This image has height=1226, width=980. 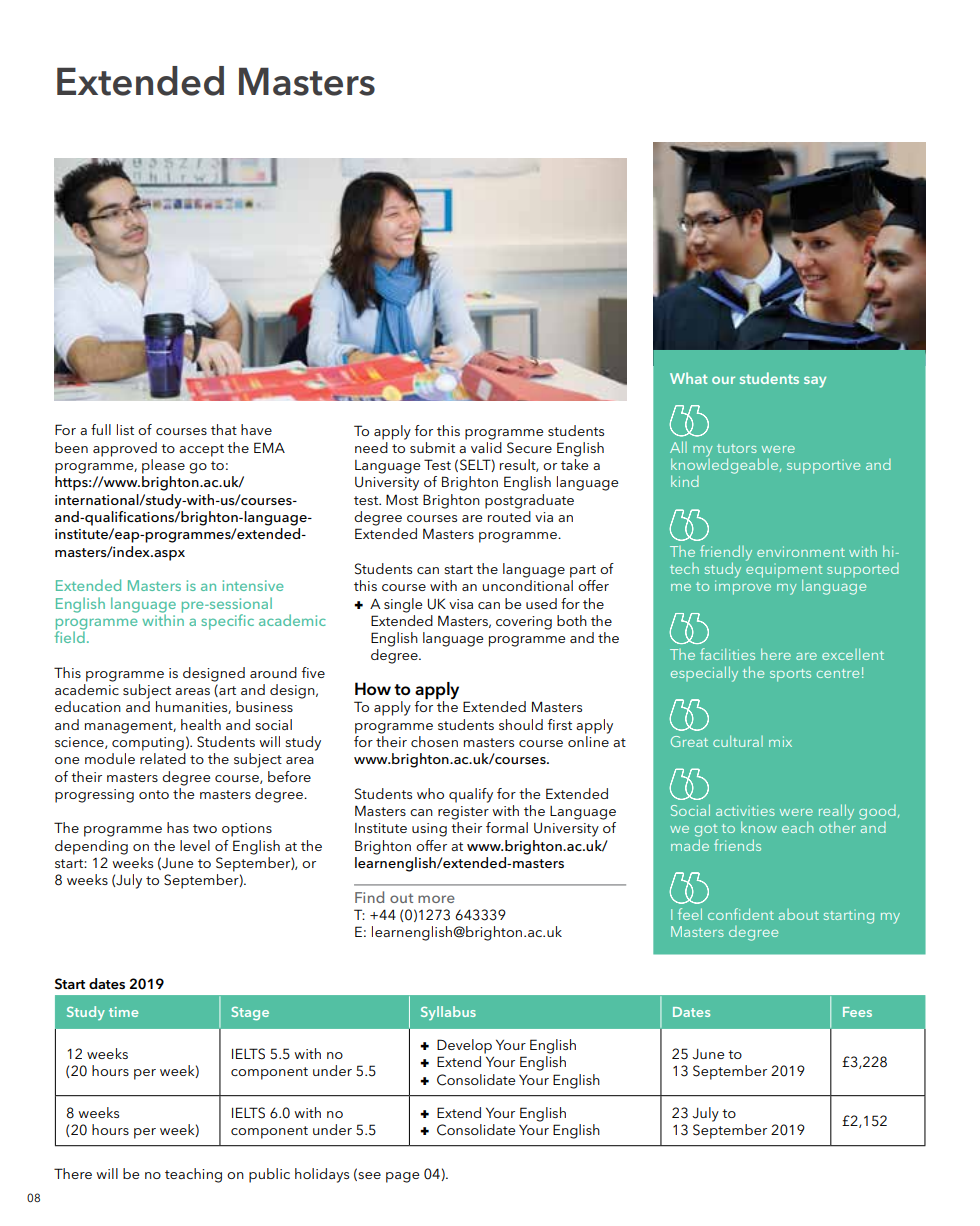 What do you see at coordinates (524, 623) in the image?
I see `covering` at bounding box center [524, 623].
